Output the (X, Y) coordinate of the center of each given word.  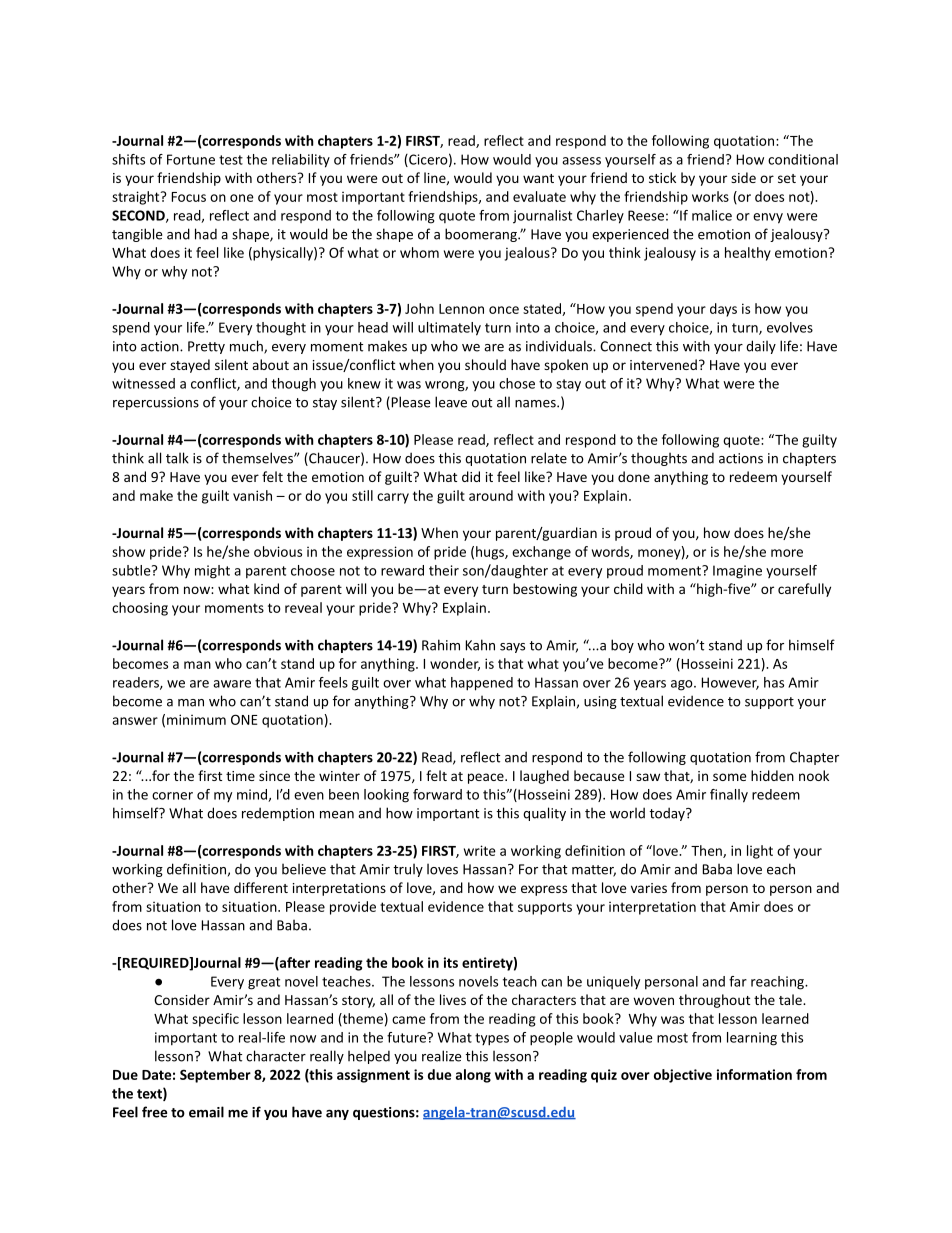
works (710, 196)
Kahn (480, 645)
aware (232, 684)
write (480, 850)
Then (707, 851)
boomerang (482, 235)
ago (683, 685)
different (261, 887)
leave (451, 402)
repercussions (156, 403)
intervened (663, 364)
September (215, 1076)
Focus (189, 197)
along (473, 1076)
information (754, 1074)
